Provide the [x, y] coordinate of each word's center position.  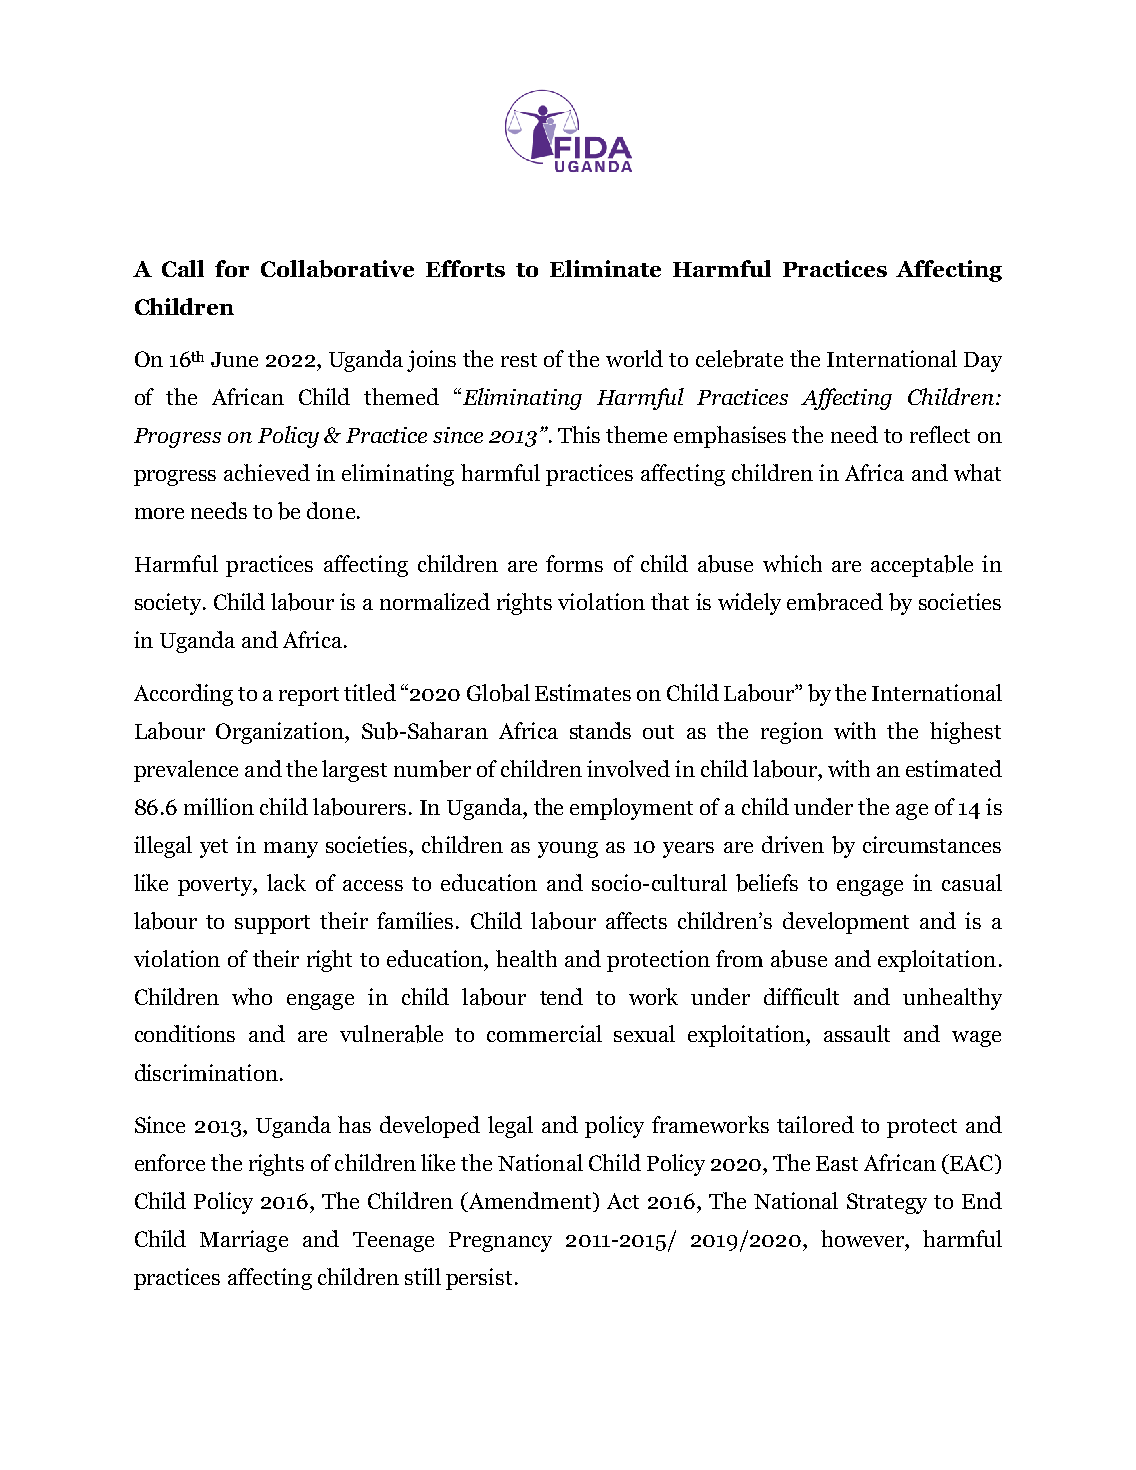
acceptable [922, 566]
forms [574, 563]
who [252, 996]
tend [561, 996]
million [219, 806]
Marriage [244, 1241]
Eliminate [605, 268]
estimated [954, 768]
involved [628, 768]
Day [983, 362]
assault [857, 1033]
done [331, 510]
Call [183, 268]
